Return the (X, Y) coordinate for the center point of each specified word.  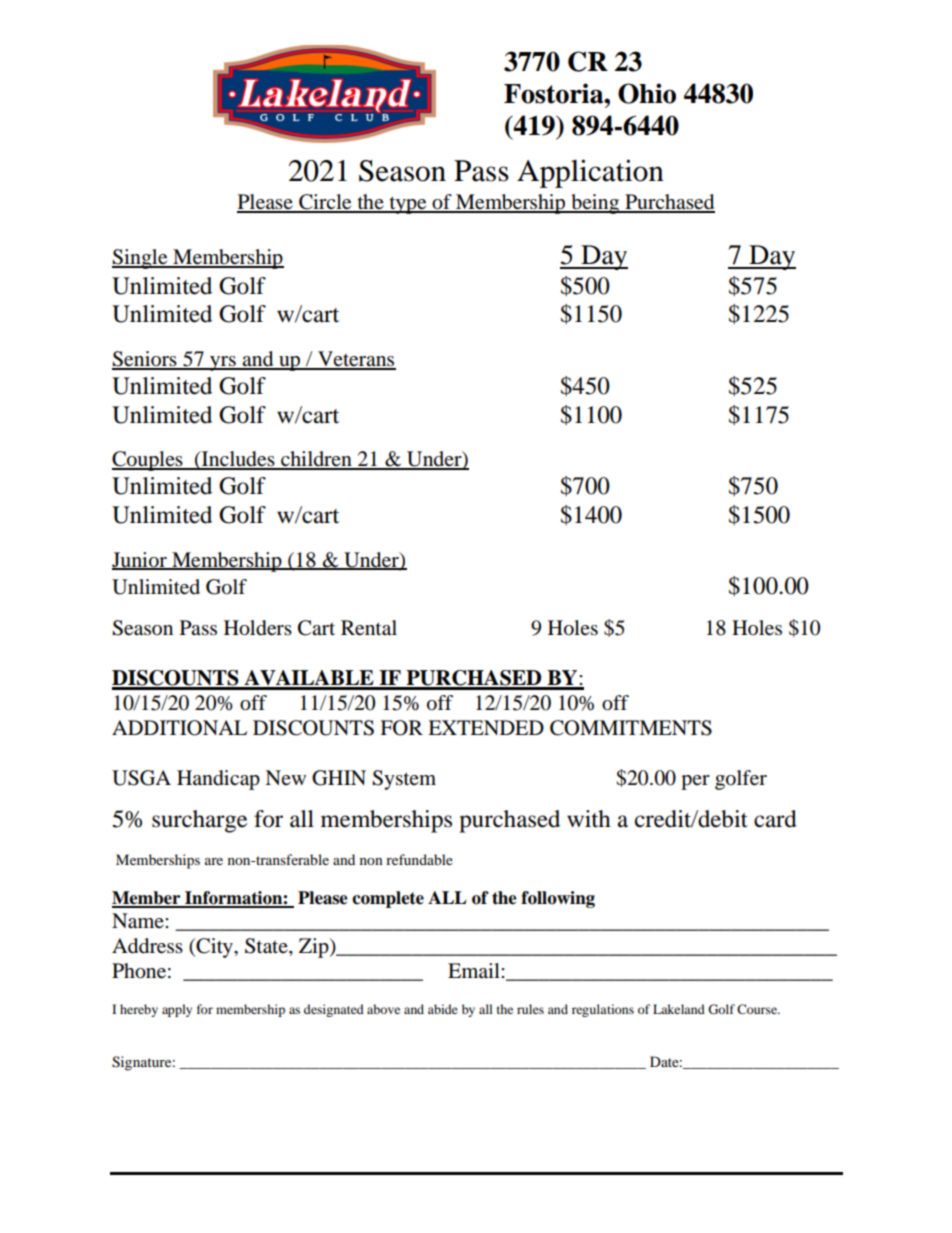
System (404, 780)
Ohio (647, 93)
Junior (140, 560)
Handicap (218, 780)
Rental (369, 628)
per (695, 782)
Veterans (356, 360)
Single (141, 259)
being (595, 204)
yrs (223, 363)
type (408, 205)
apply (177, 1010)
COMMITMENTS (631, 728)
